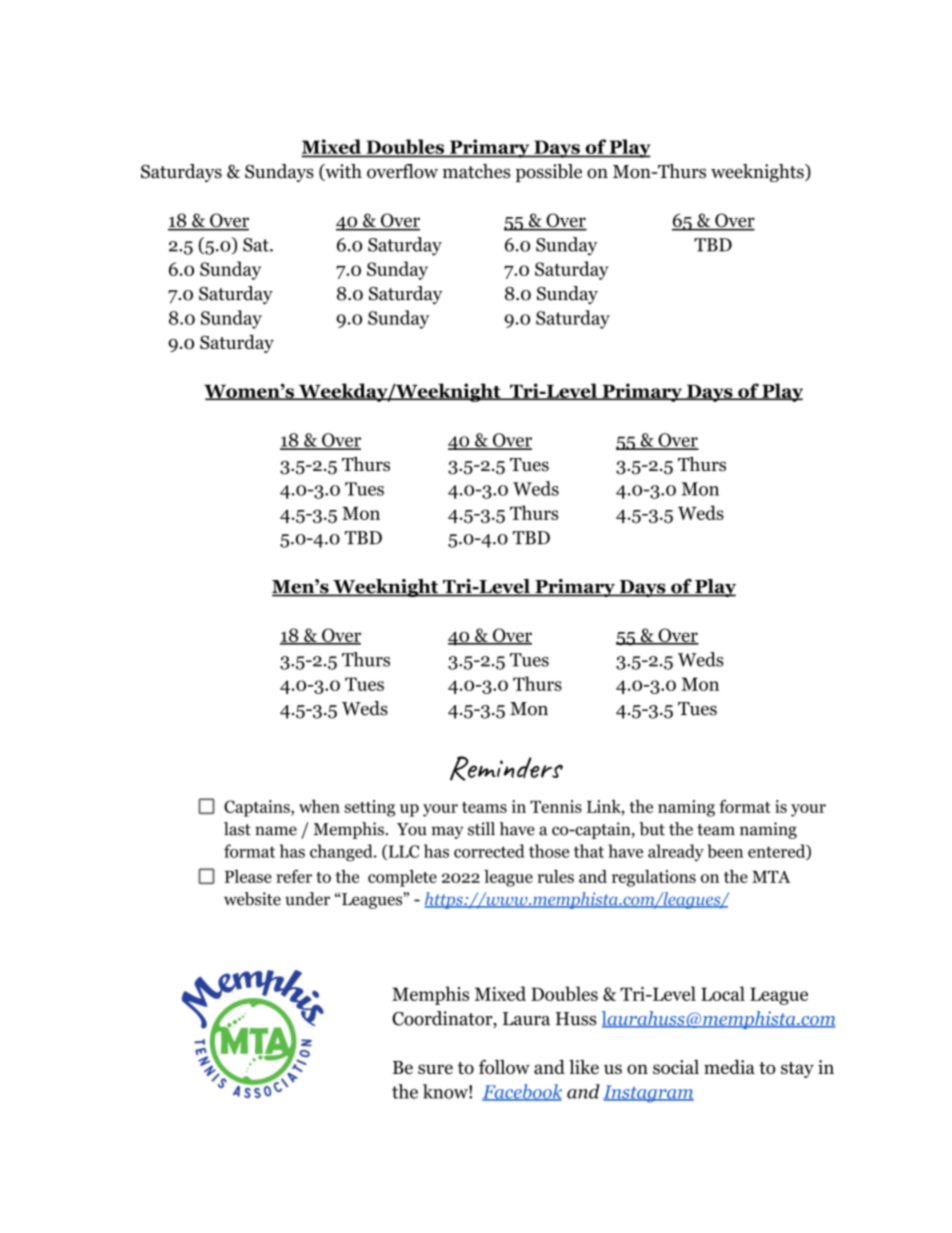  What do you see at coordinates (319, 806) in the screenshot?
I see `when` at bounding box center [319, 806].
